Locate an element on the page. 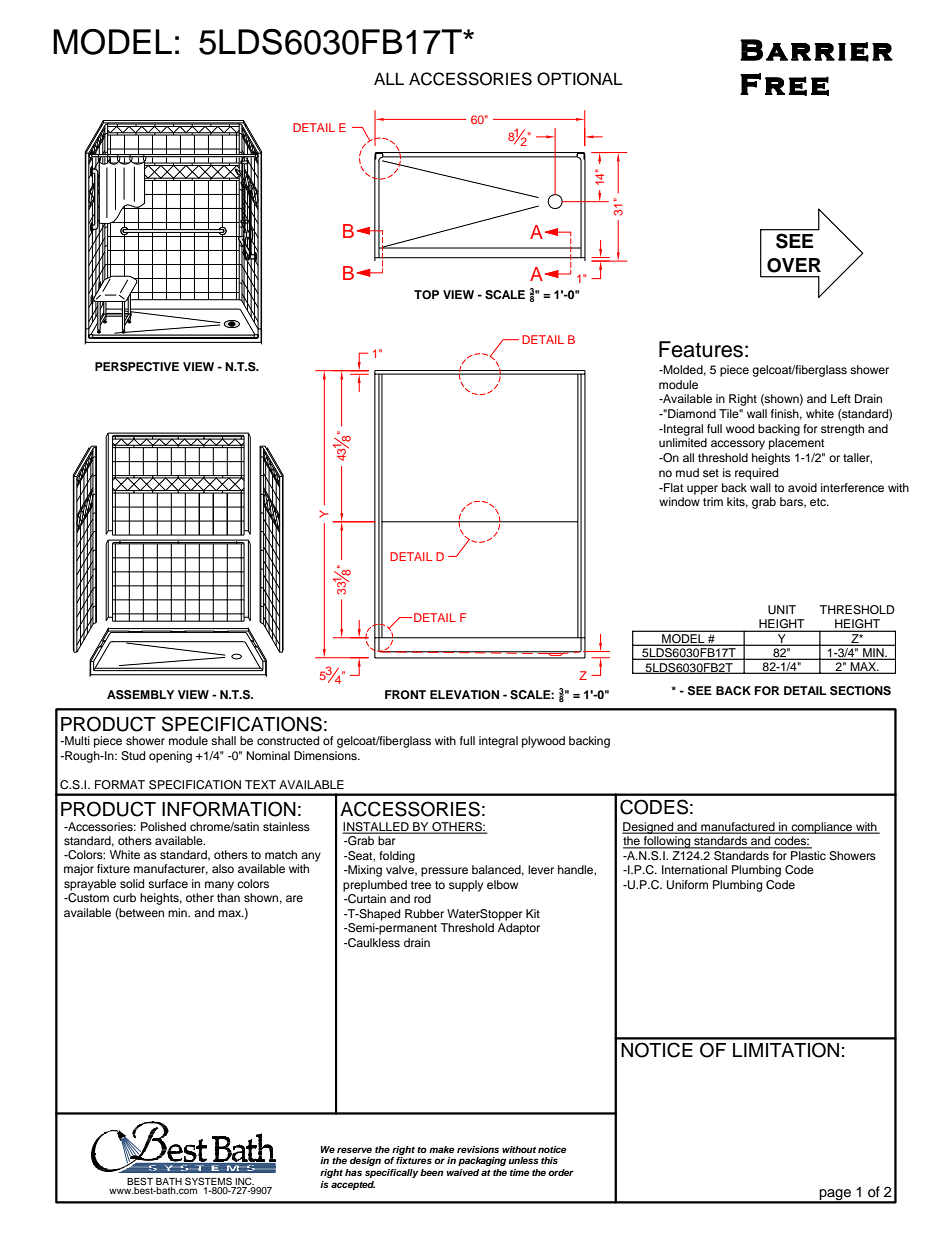 The image size is (952, 1233). PERSPECTIVE is located at coordinates (137, 367).
